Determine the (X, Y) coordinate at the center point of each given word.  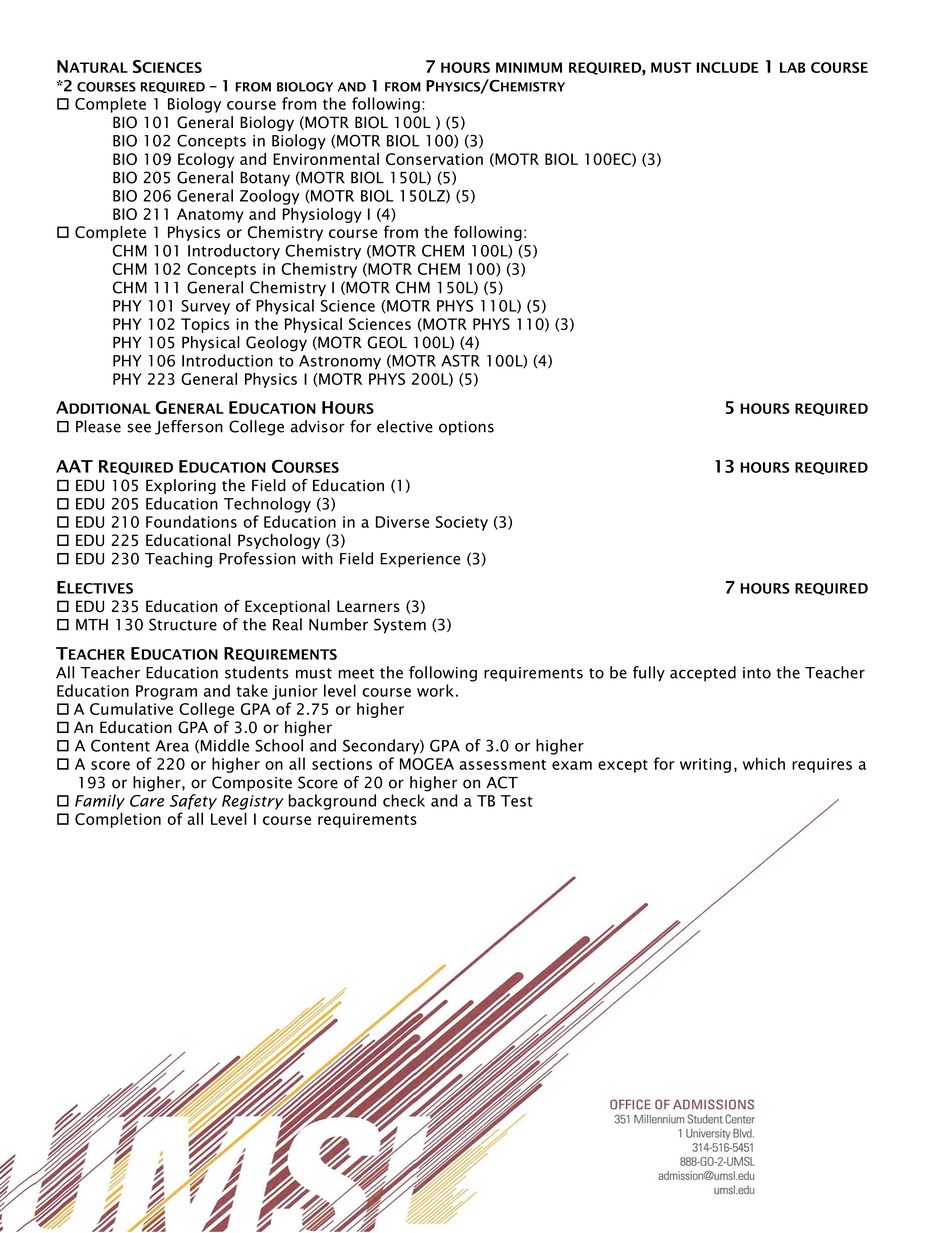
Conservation (434, 159)
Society (461, 523)
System (400, 626)
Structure (183, 624)
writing (705, 765)
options (466, 428)
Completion (118, 820)
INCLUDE (727, 67)
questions (112, 1204)
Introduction (227, 360)
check (404, 800)
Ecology (206, 160)
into (757, 673)
